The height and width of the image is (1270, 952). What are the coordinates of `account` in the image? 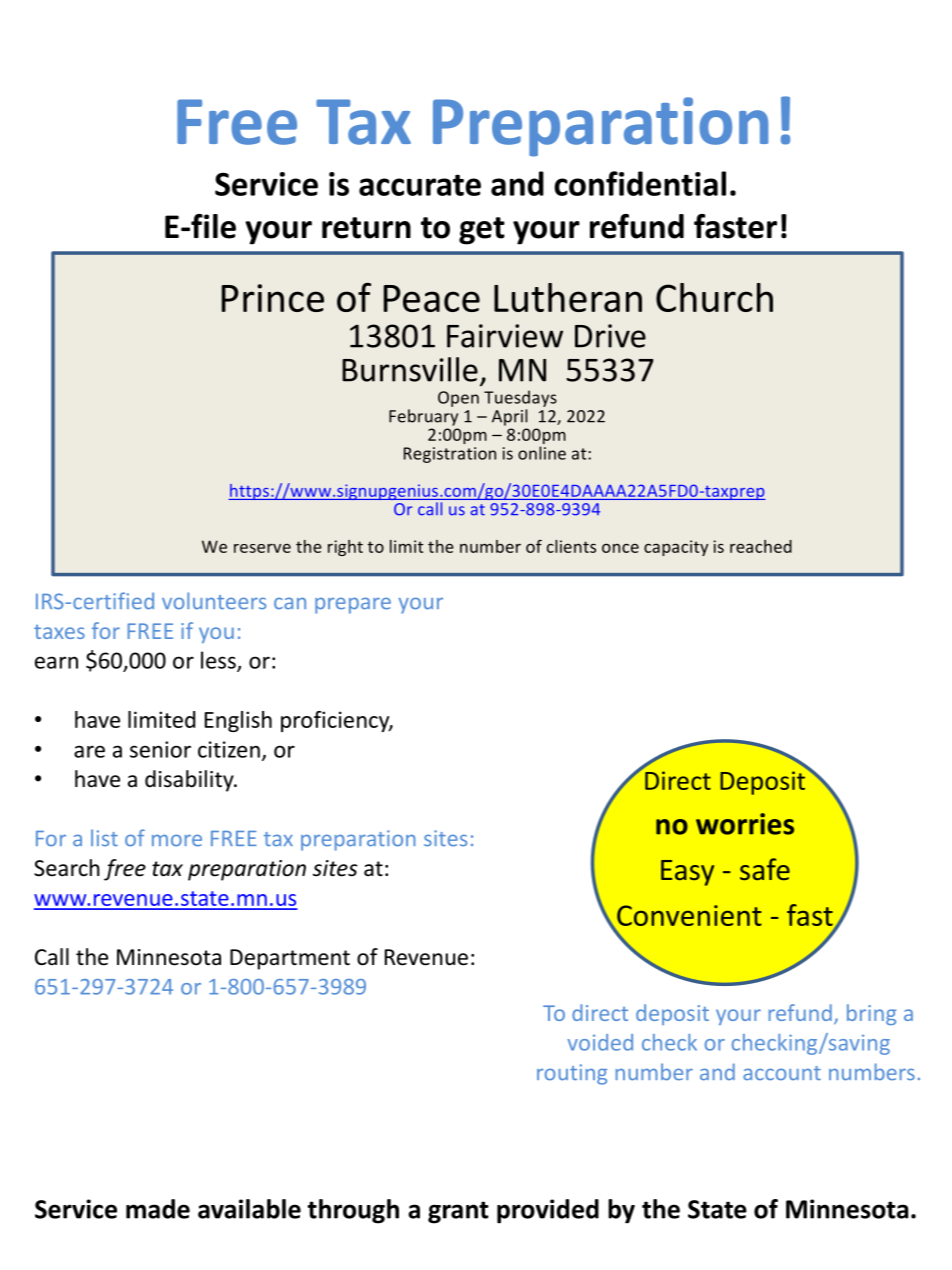 It's located at (782, 1073).
